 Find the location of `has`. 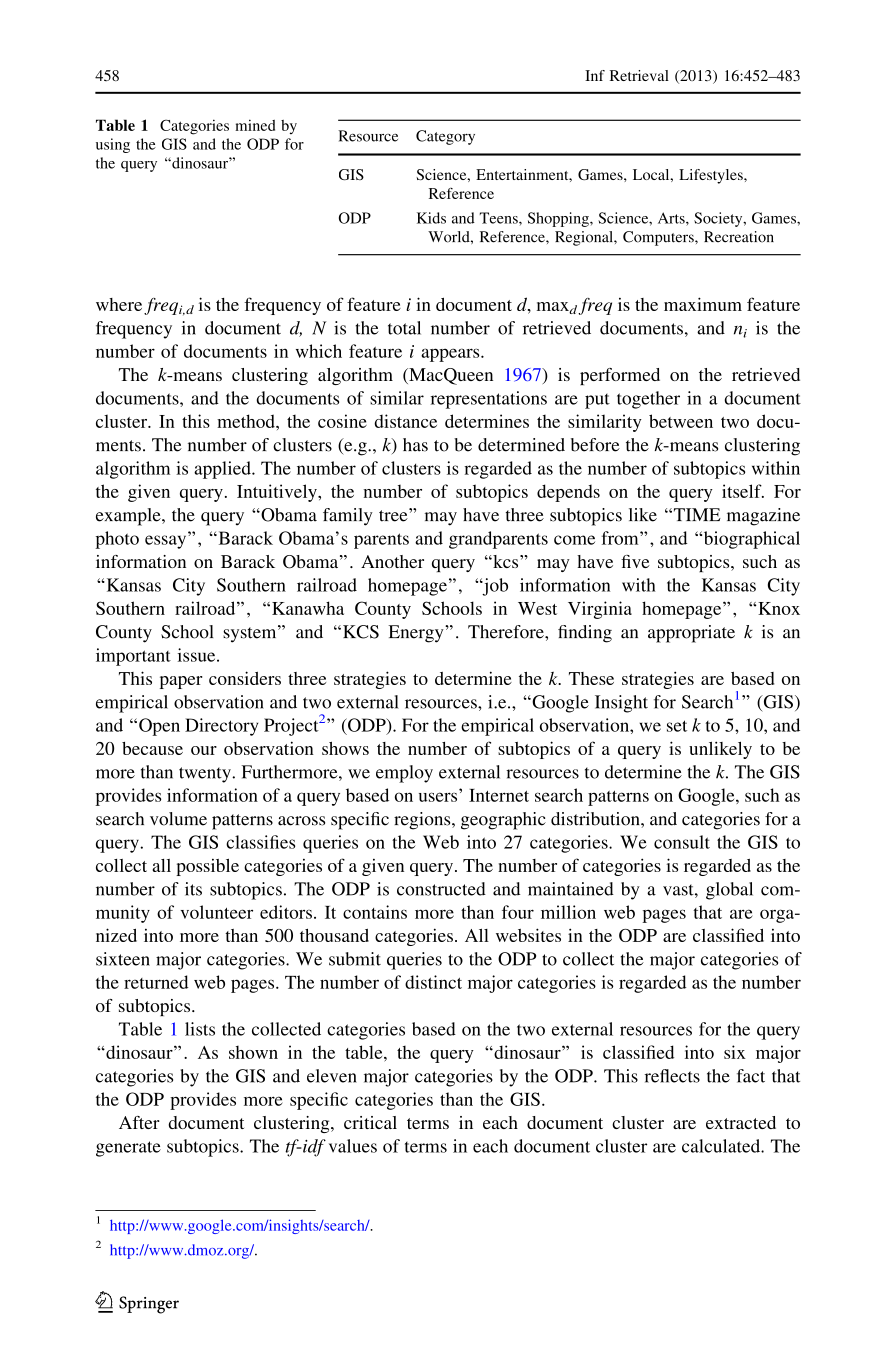

has is located at coordinates (415, 445).
